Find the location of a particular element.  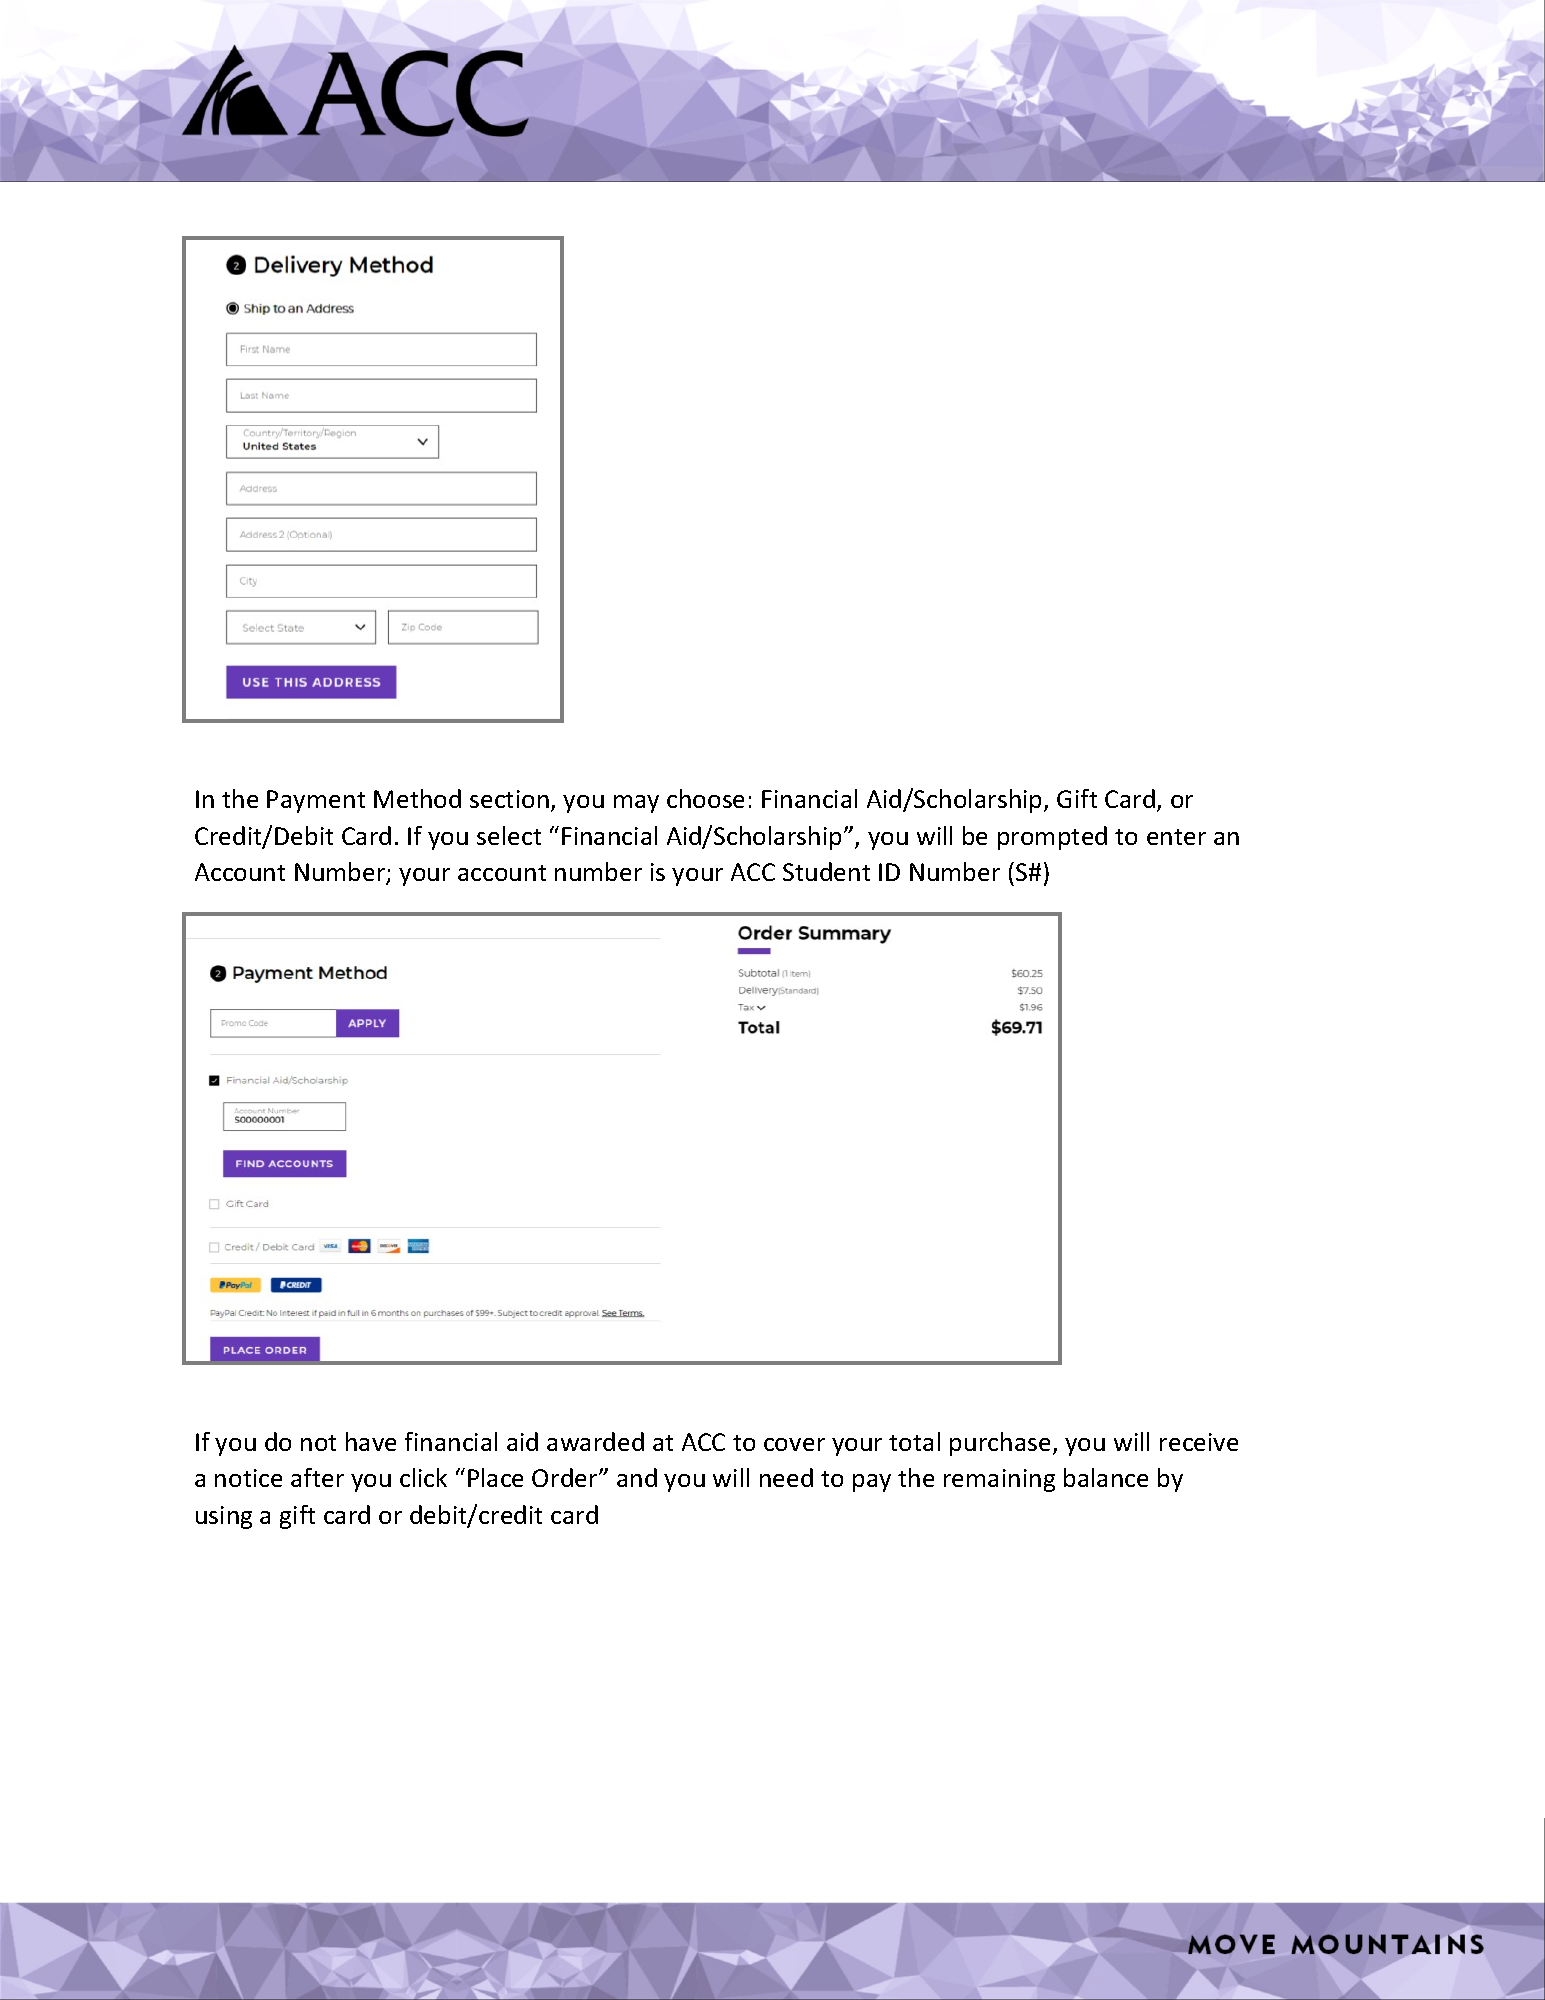

have is located at coordinates (371, 1441).
